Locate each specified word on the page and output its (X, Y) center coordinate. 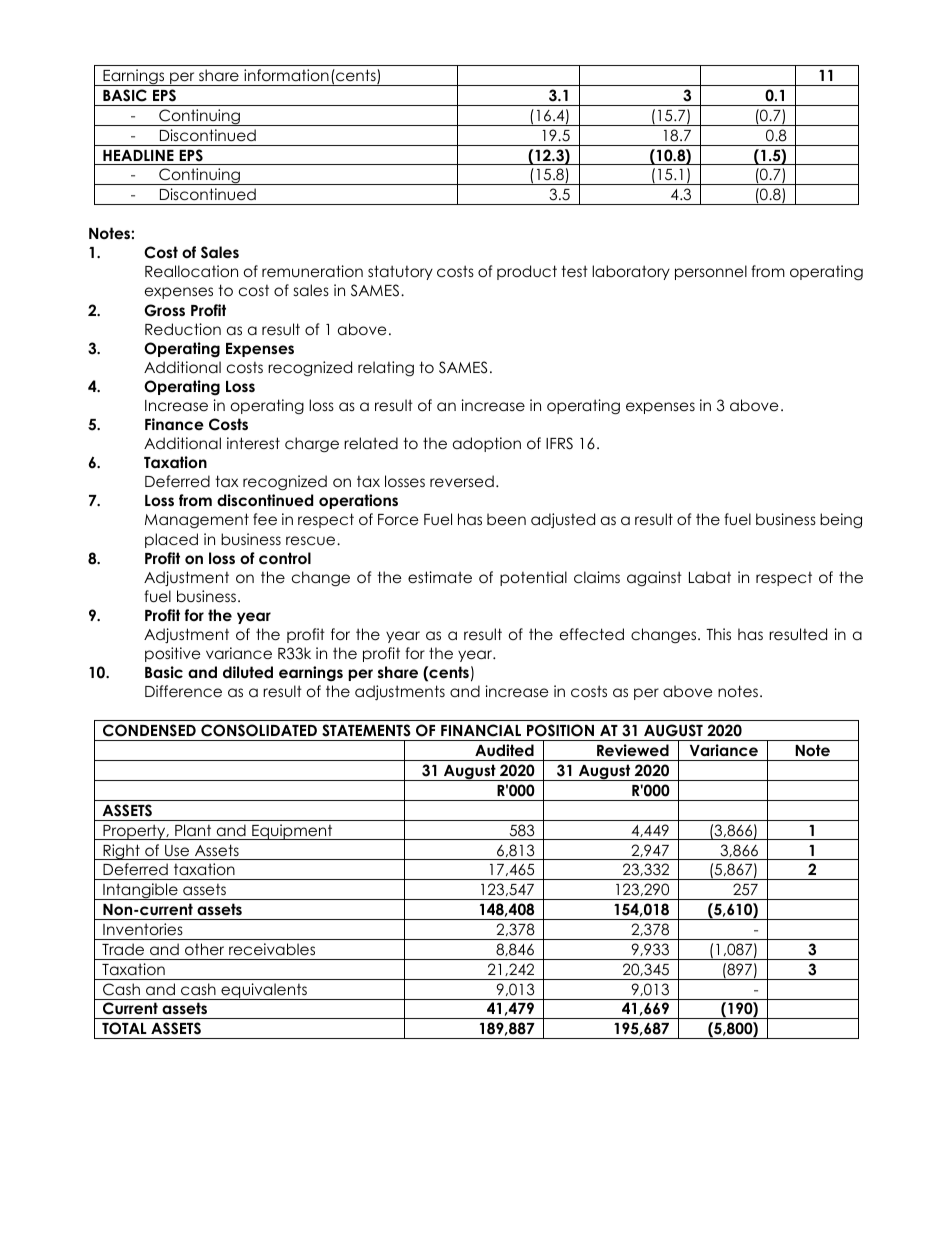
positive (173, 654)
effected (592, 634)
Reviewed (633, 750)
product (527, 272)
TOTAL (124, 1028)
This (718, 634)
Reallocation (191, 271)
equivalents (264, 991)
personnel (711, 272)
